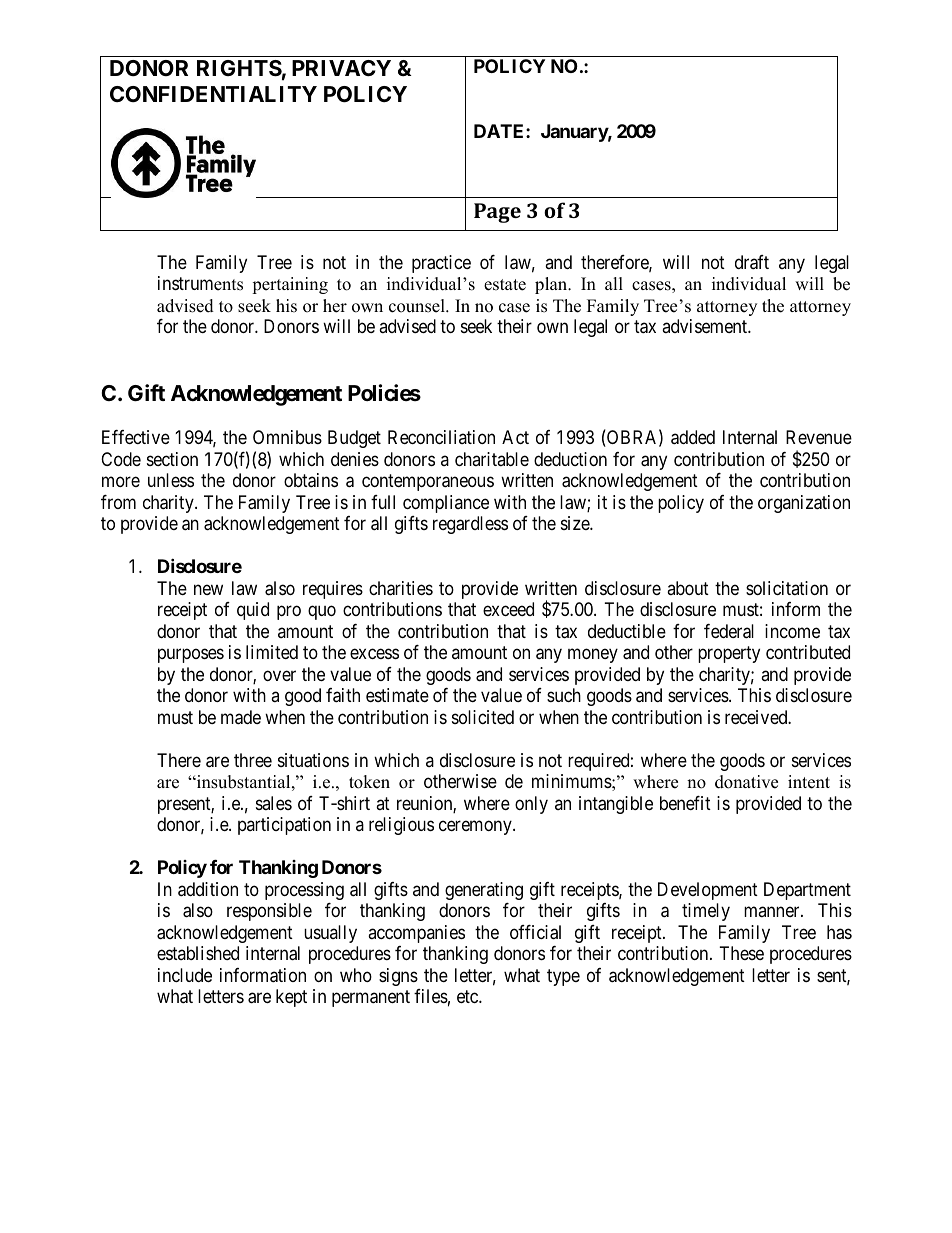 The image size is (952, 1233). Describe the element at coordinates (483, 717) in the screenshot. I see `solicited` at that location.
